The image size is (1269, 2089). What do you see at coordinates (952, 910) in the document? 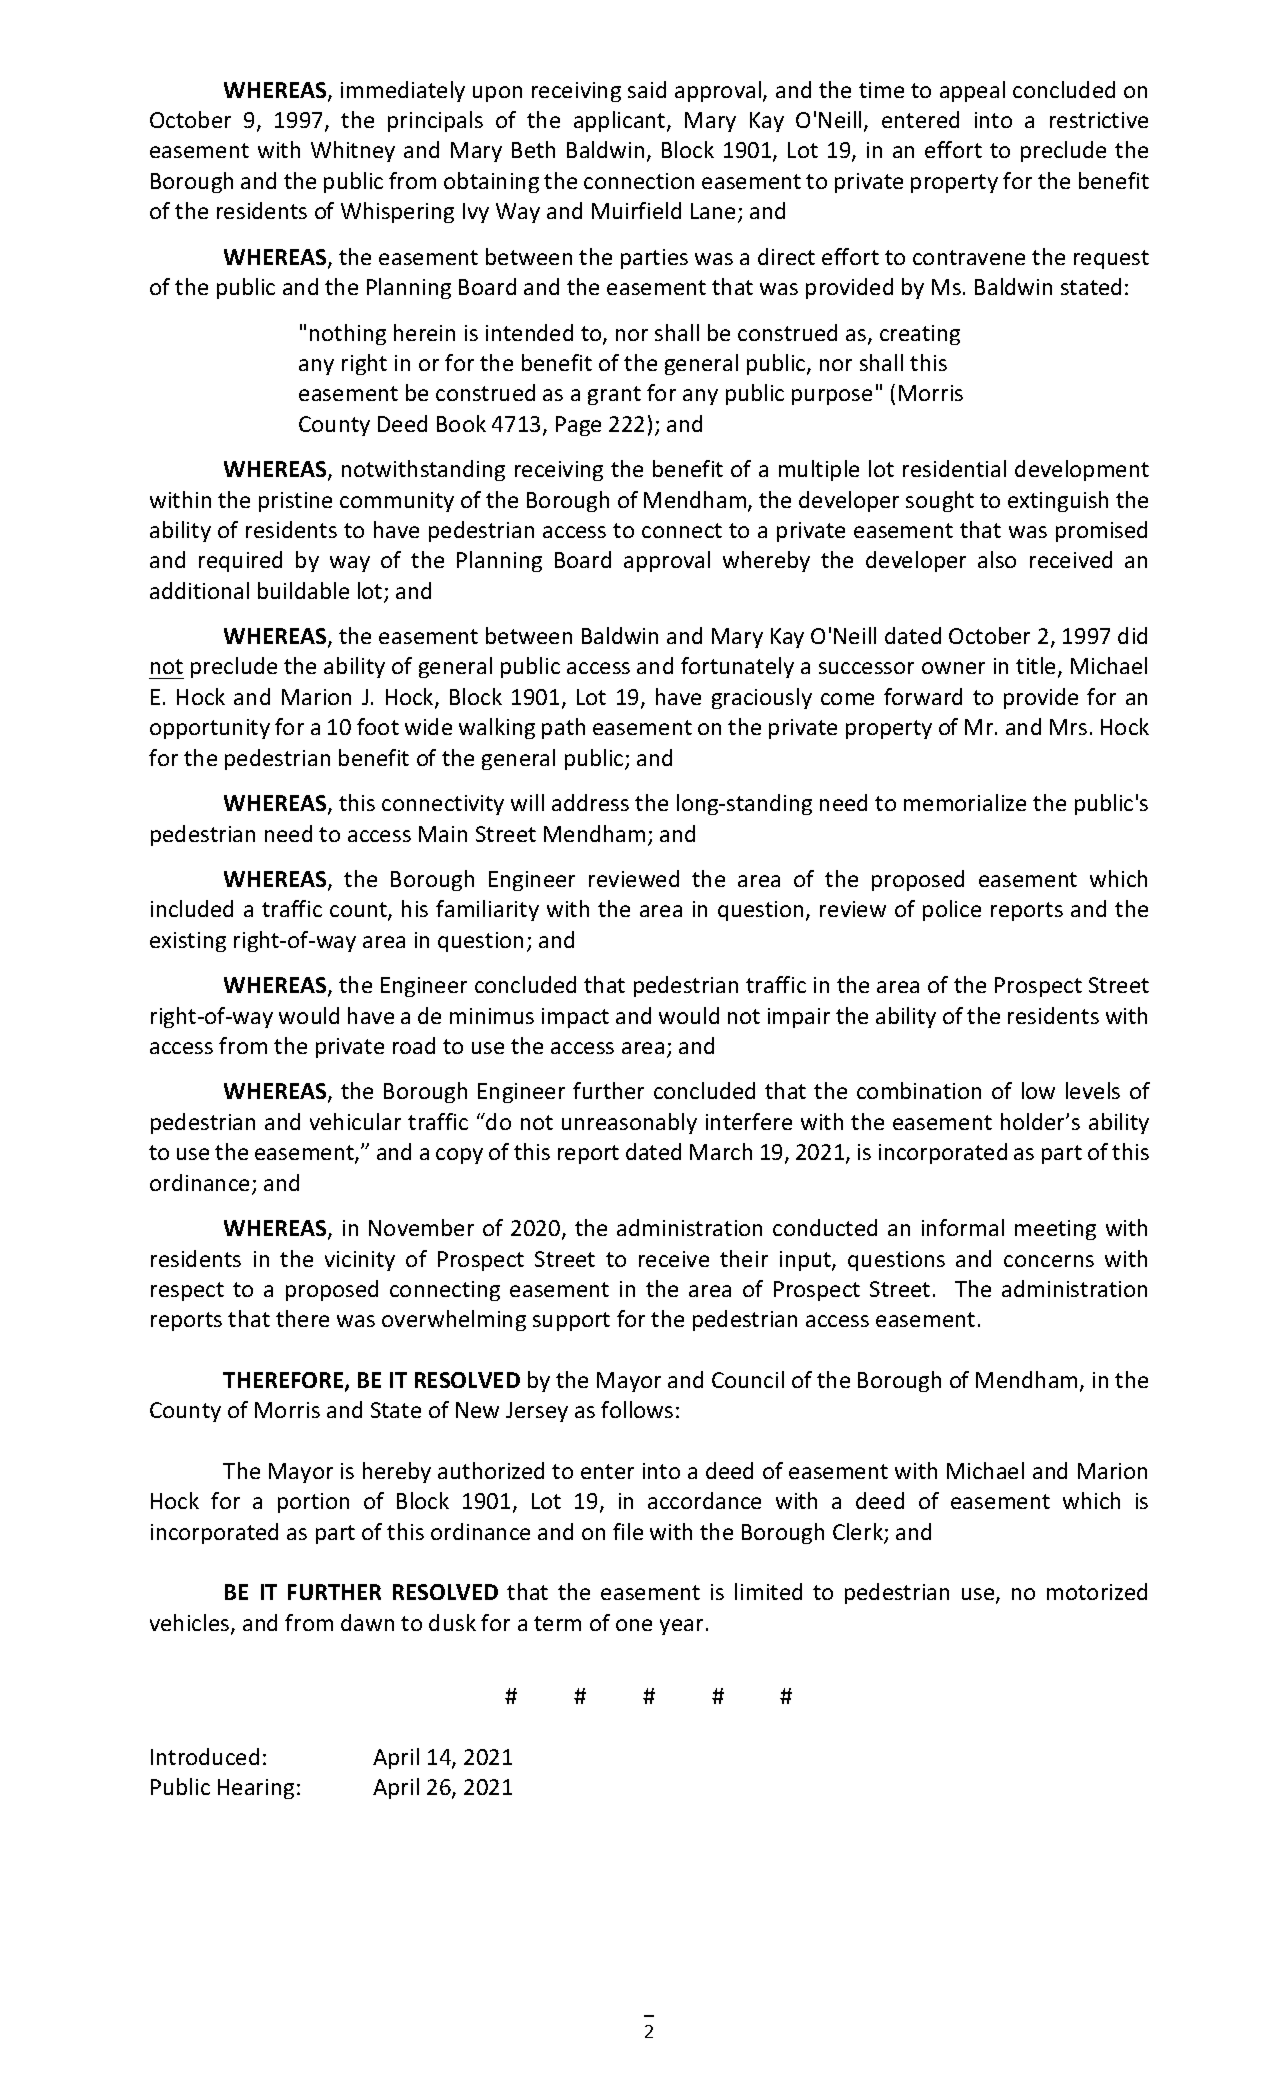
I see `police` at bounding box center [952, 910].
